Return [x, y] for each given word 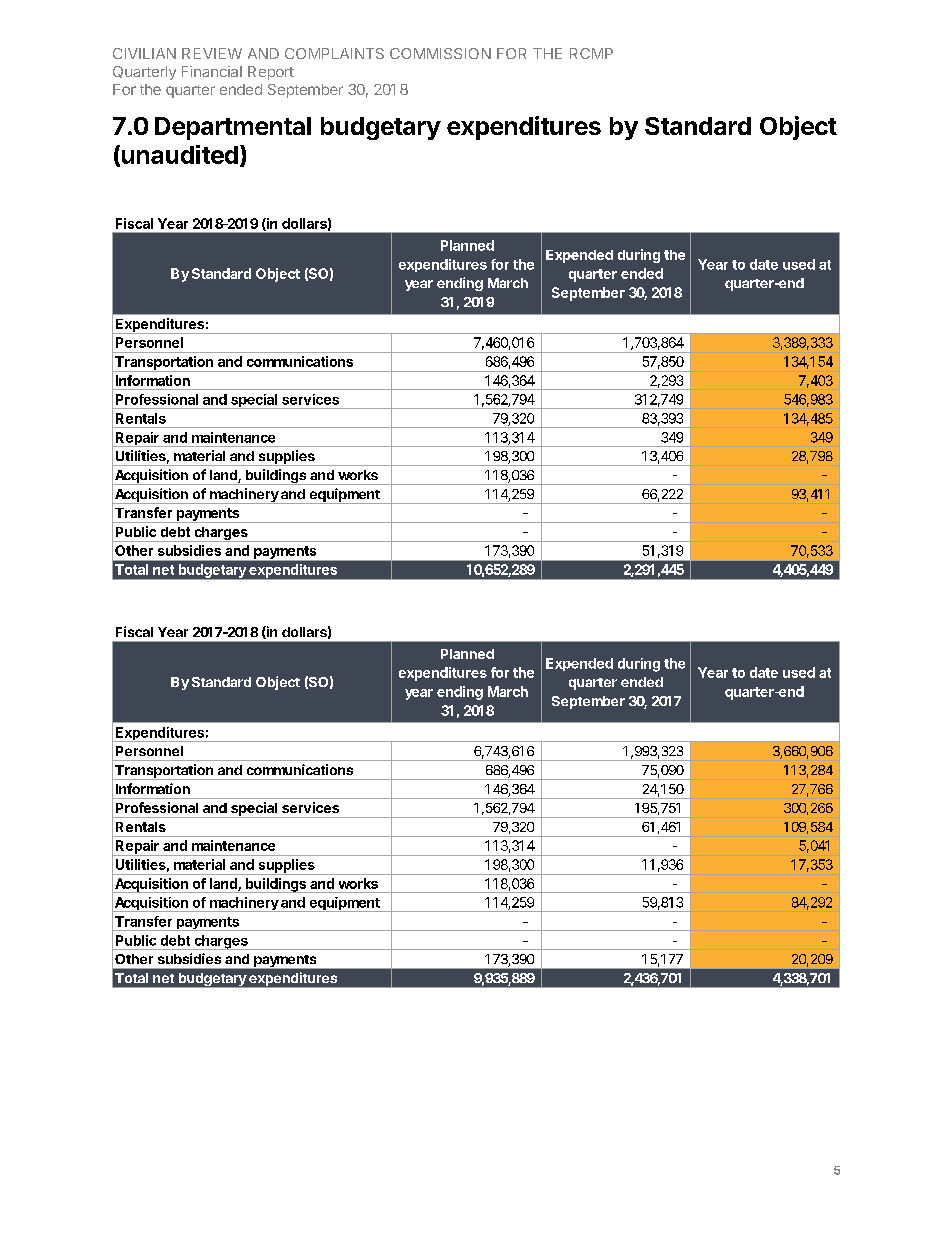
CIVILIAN [144, 53]
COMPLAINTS [334, 53]
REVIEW [212, 53]
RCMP [591, 53]
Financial [212, 71]
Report [271, 73]
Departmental [233, 128]
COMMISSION [440, 53]
